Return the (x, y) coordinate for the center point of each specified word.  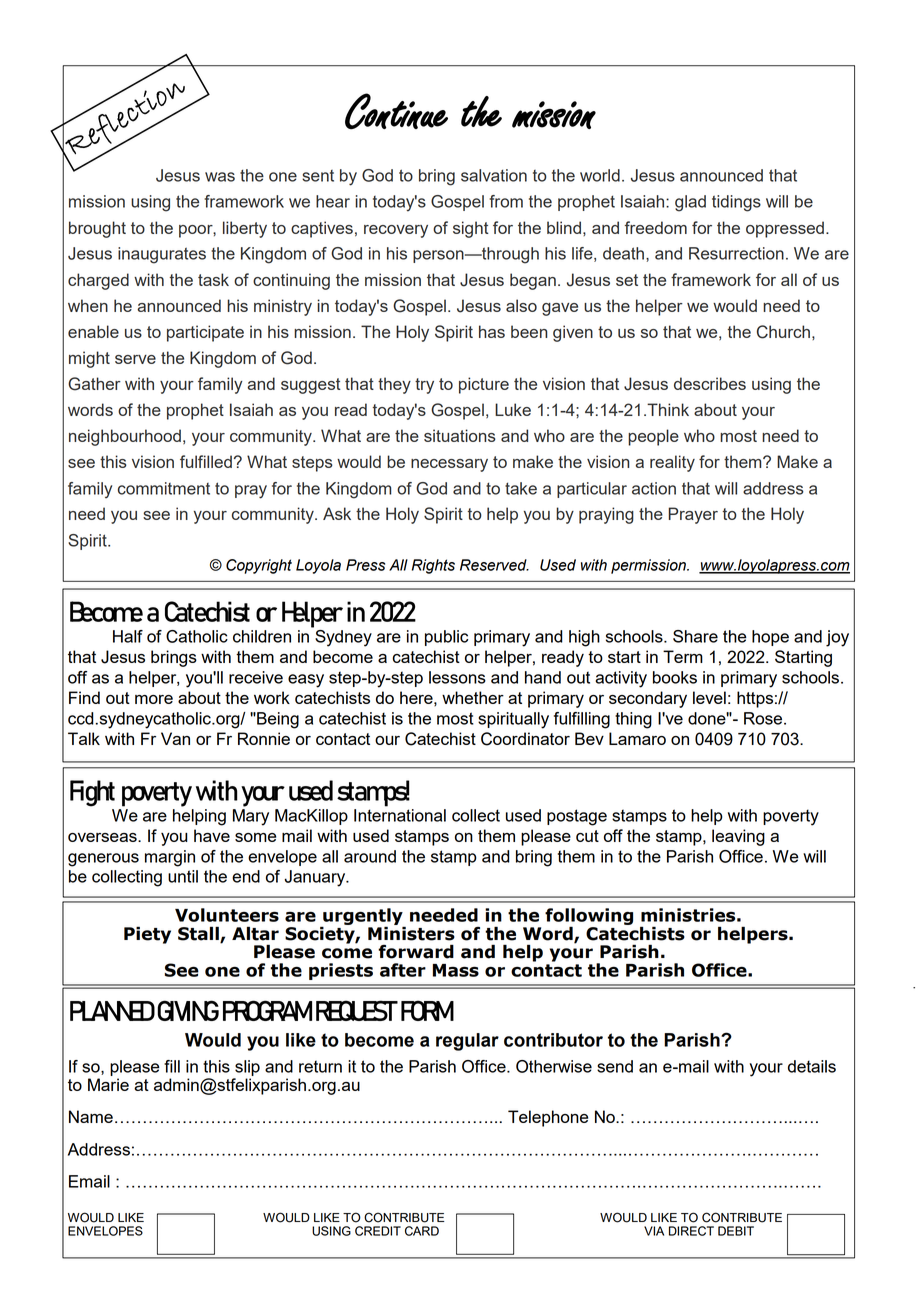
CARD (422, 1231)
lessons (457, 677)
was (220, 177)
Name (91, 1116)
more (154, 699)
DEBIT (736, 1231)
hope (770, 638)
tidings (736, 203)
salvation (494, 175)
